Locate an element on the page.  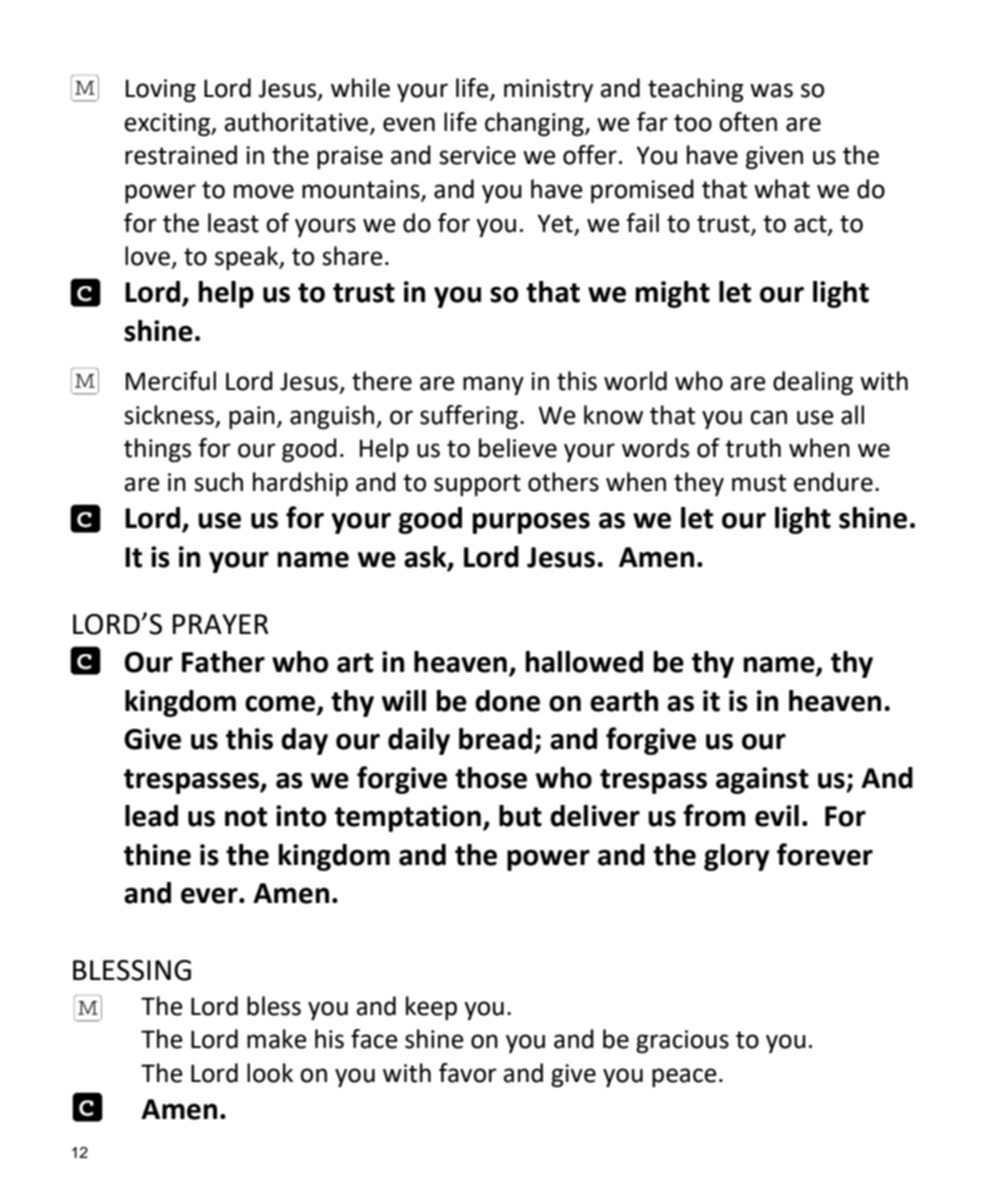
must is located at coordinates (759, 483).
